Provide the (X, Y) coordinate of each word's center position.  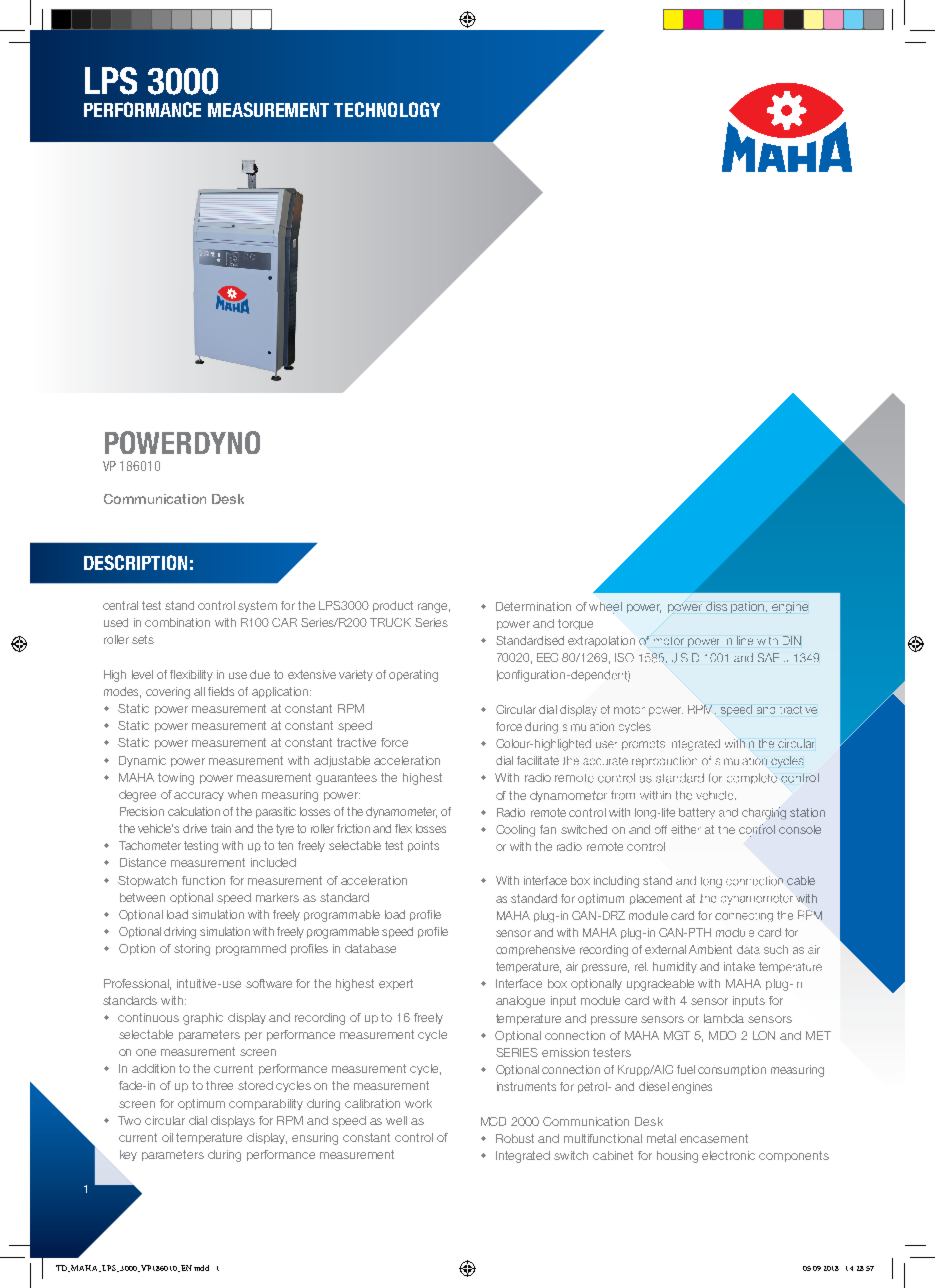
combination (177, 622)
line (745, 640)
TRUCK (390, 622)
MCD (493, 1121)
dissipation (735, 607)
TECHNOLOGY (387, 109)
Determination (533, 606)
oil (167, 1137)
